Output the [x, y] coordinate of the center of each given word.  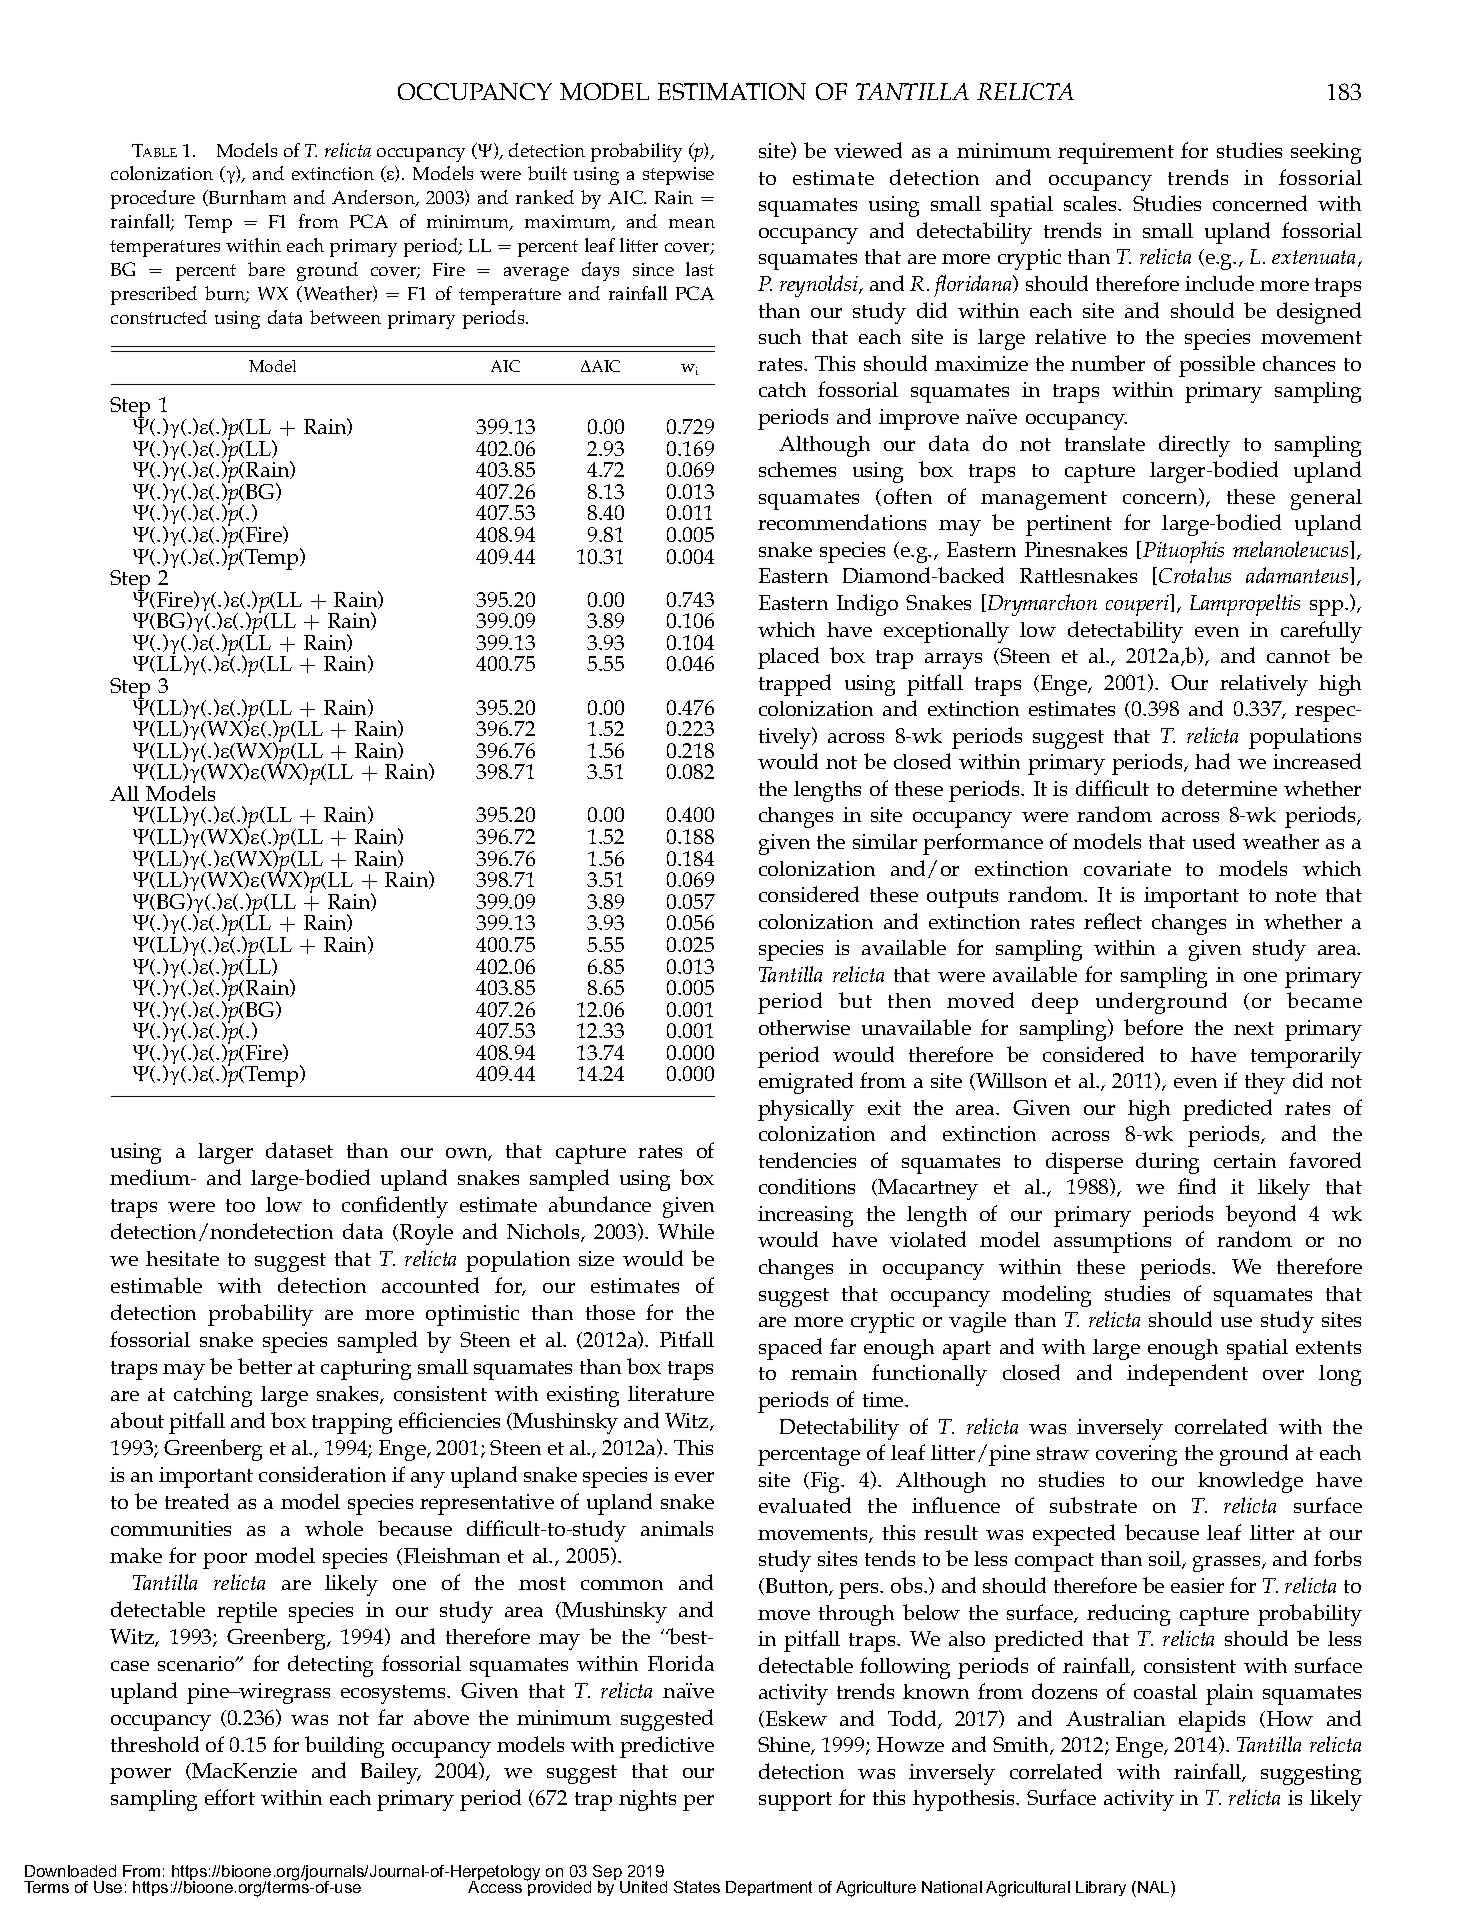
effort [230, 1797]
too [240, 1205]
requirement [1116, 153]
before [1153, 1027]
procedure [153, 199]
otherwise [804, 1027]
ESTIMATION [732, 91]
